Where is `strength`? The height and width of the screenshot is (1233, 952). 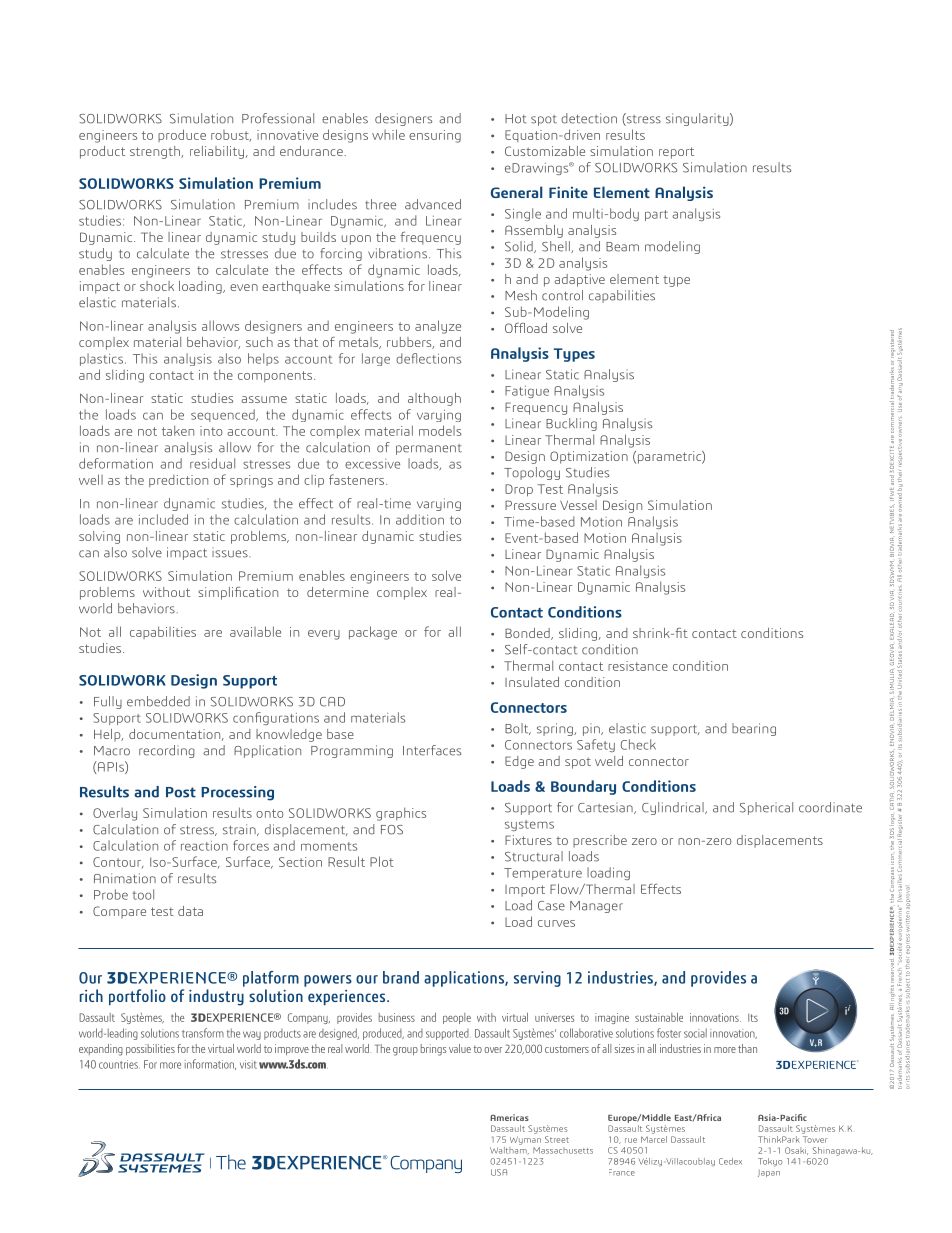
strength is located at coordinates (156, 152).
